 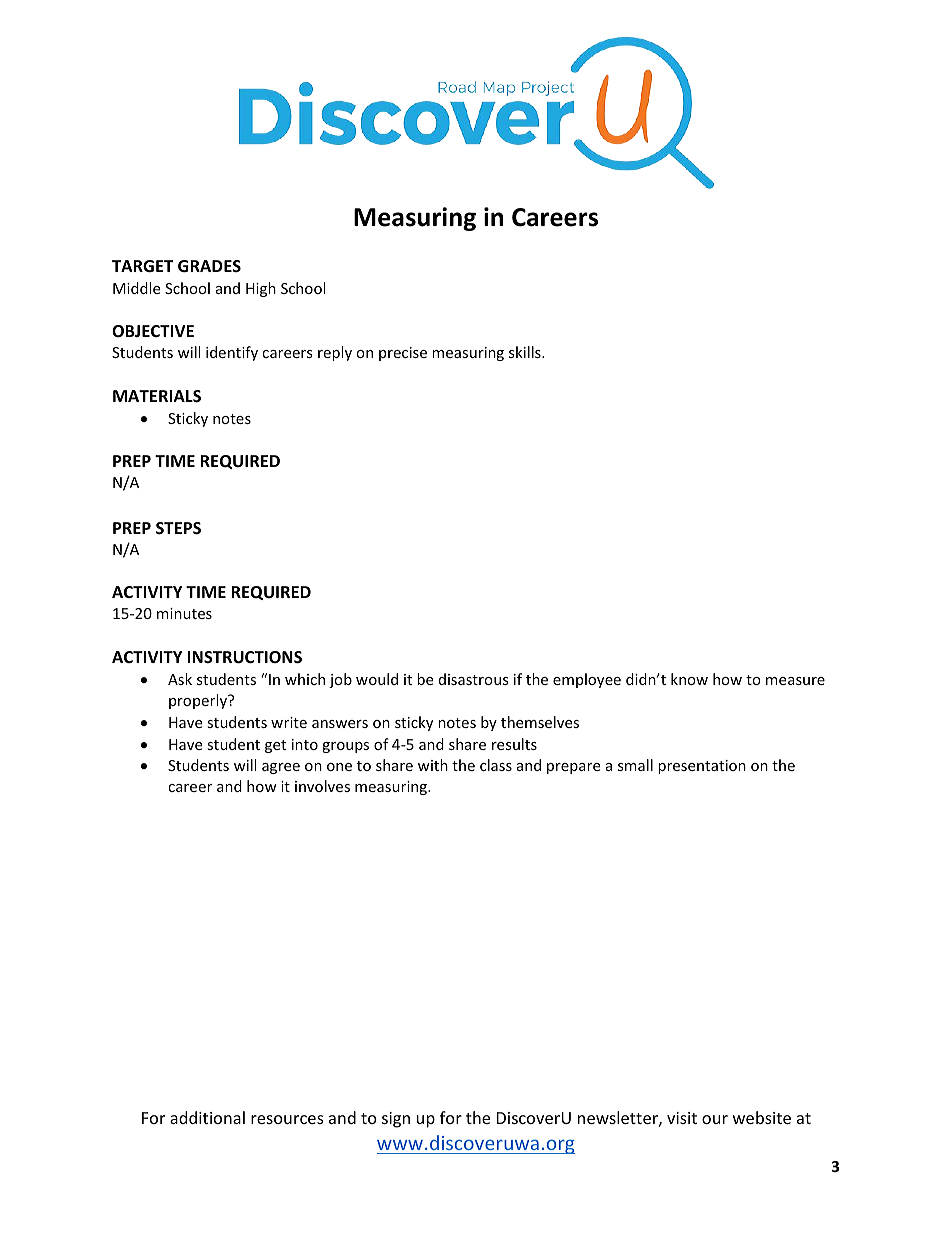 What do you see at coordinates (403, 354) in the screenshot?
I see `precise` at bounding box center [403, 354].
